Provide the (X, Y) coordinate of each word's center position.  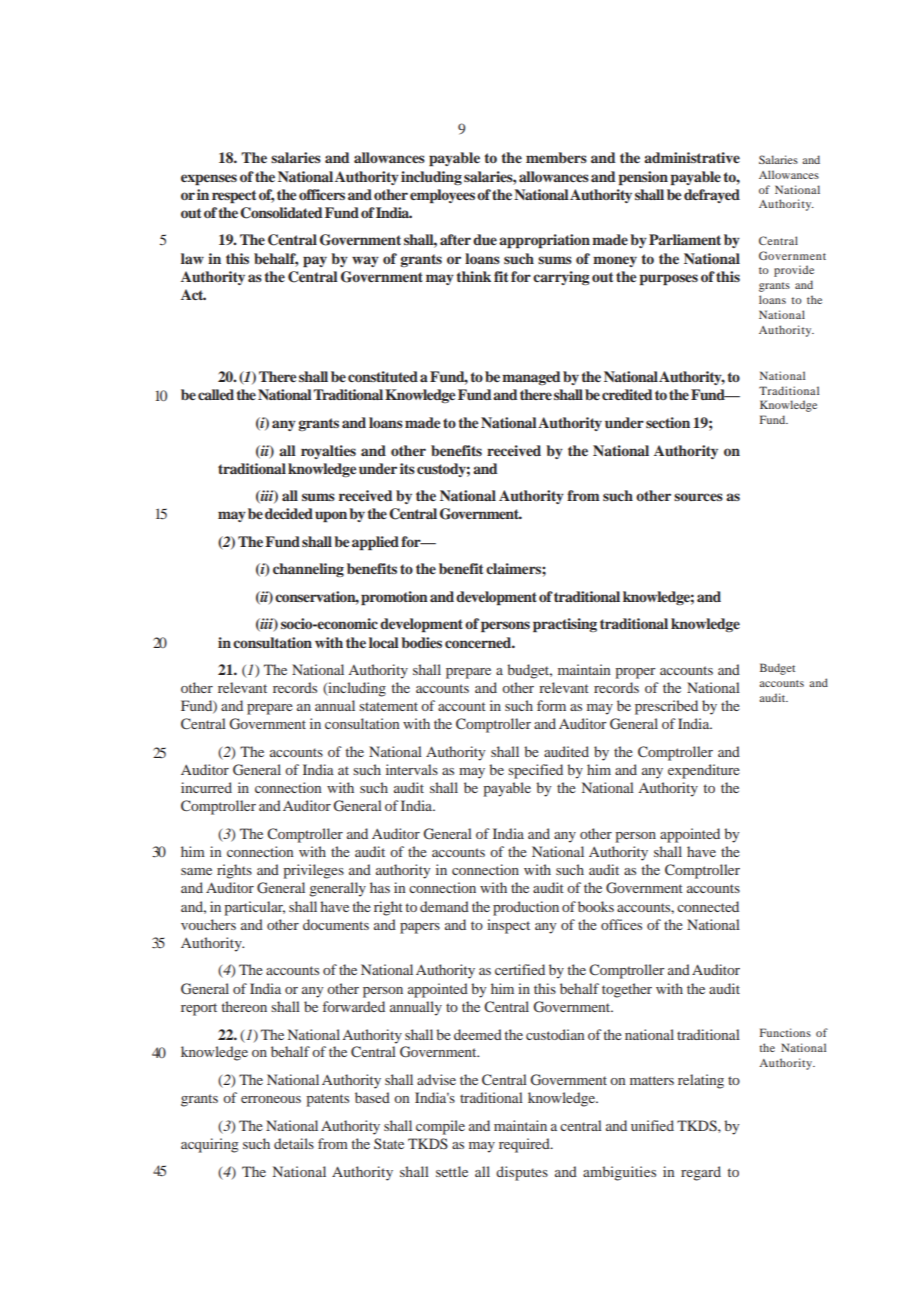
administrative (692, 157)
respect (234, 197)
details (294, 1143)
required (525, 1145)
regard (701, 1173)
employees (442, 196)
